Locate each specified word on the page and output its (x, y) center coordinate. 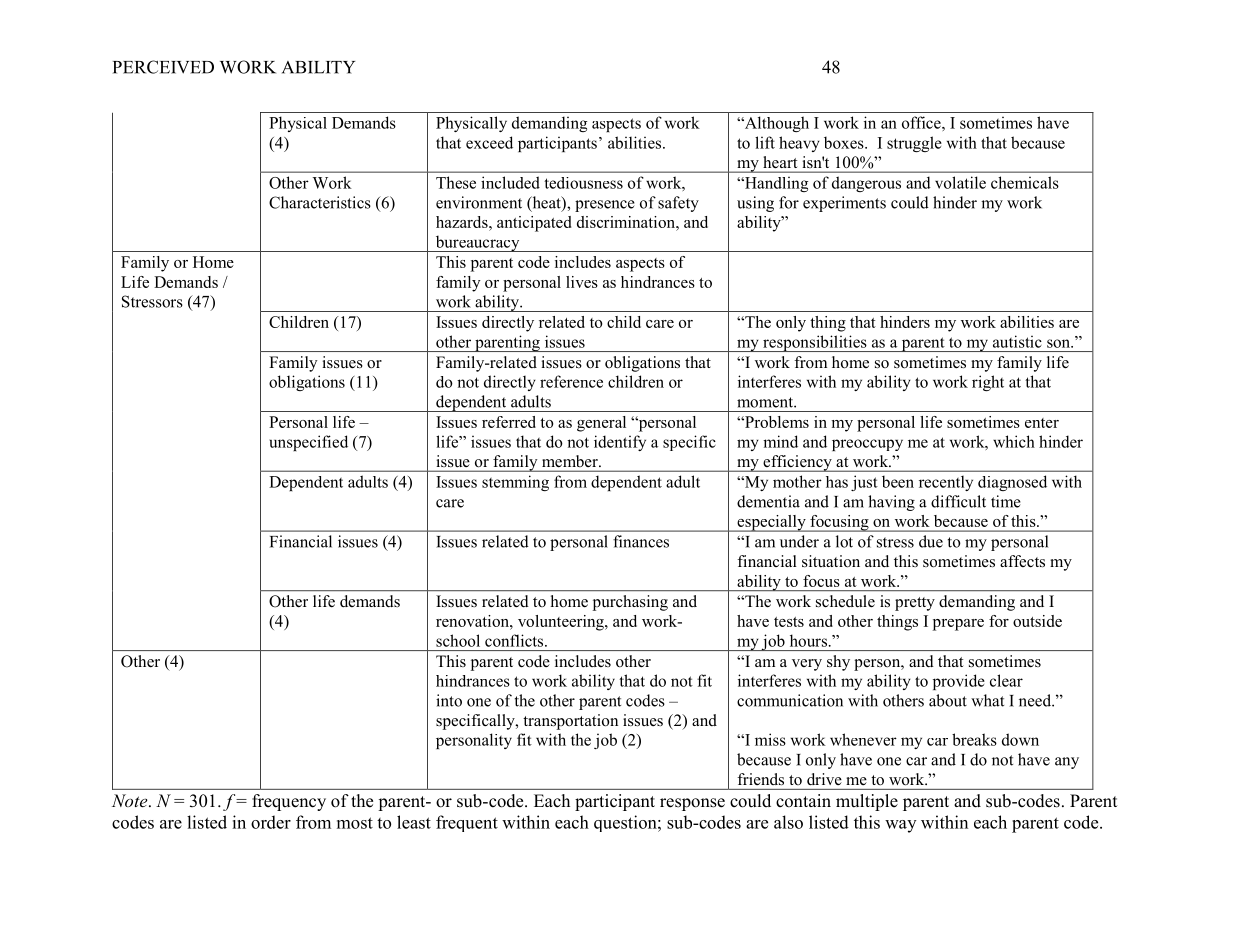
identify (620, 443)
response (692, 804)
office (922, 122)
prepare (958, 625)
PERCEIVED (163, 67)
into (449, 700)
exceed (489, 142)
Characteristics (320, 202)
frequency (289, 802)
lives (582, 282)
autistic (1017, 341)
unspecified (309, 443)
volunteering (562, 623)
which (1014, 441)
